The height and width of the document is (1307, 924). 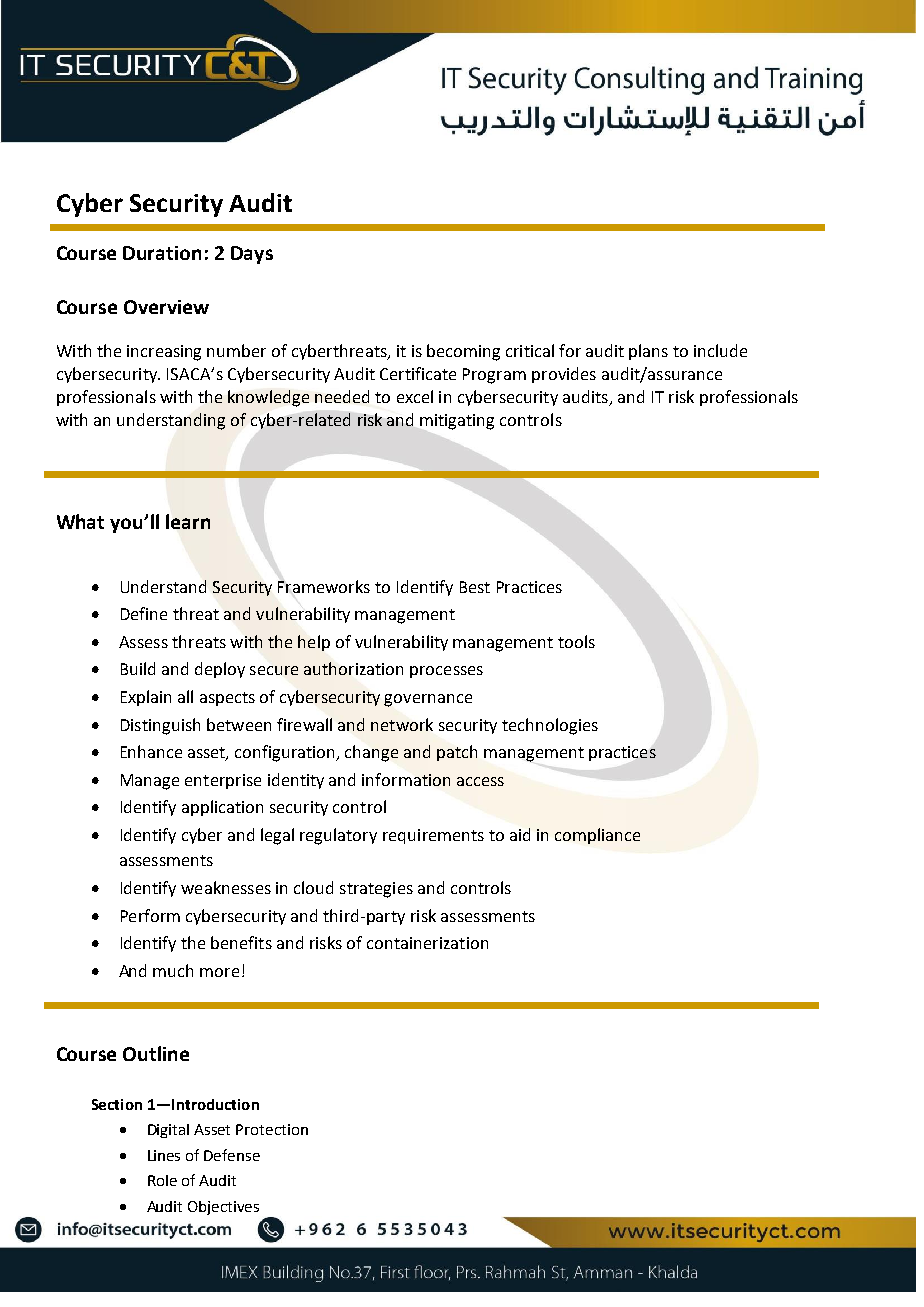 I want to click on Distinguish, so click(x=160, y=726).
